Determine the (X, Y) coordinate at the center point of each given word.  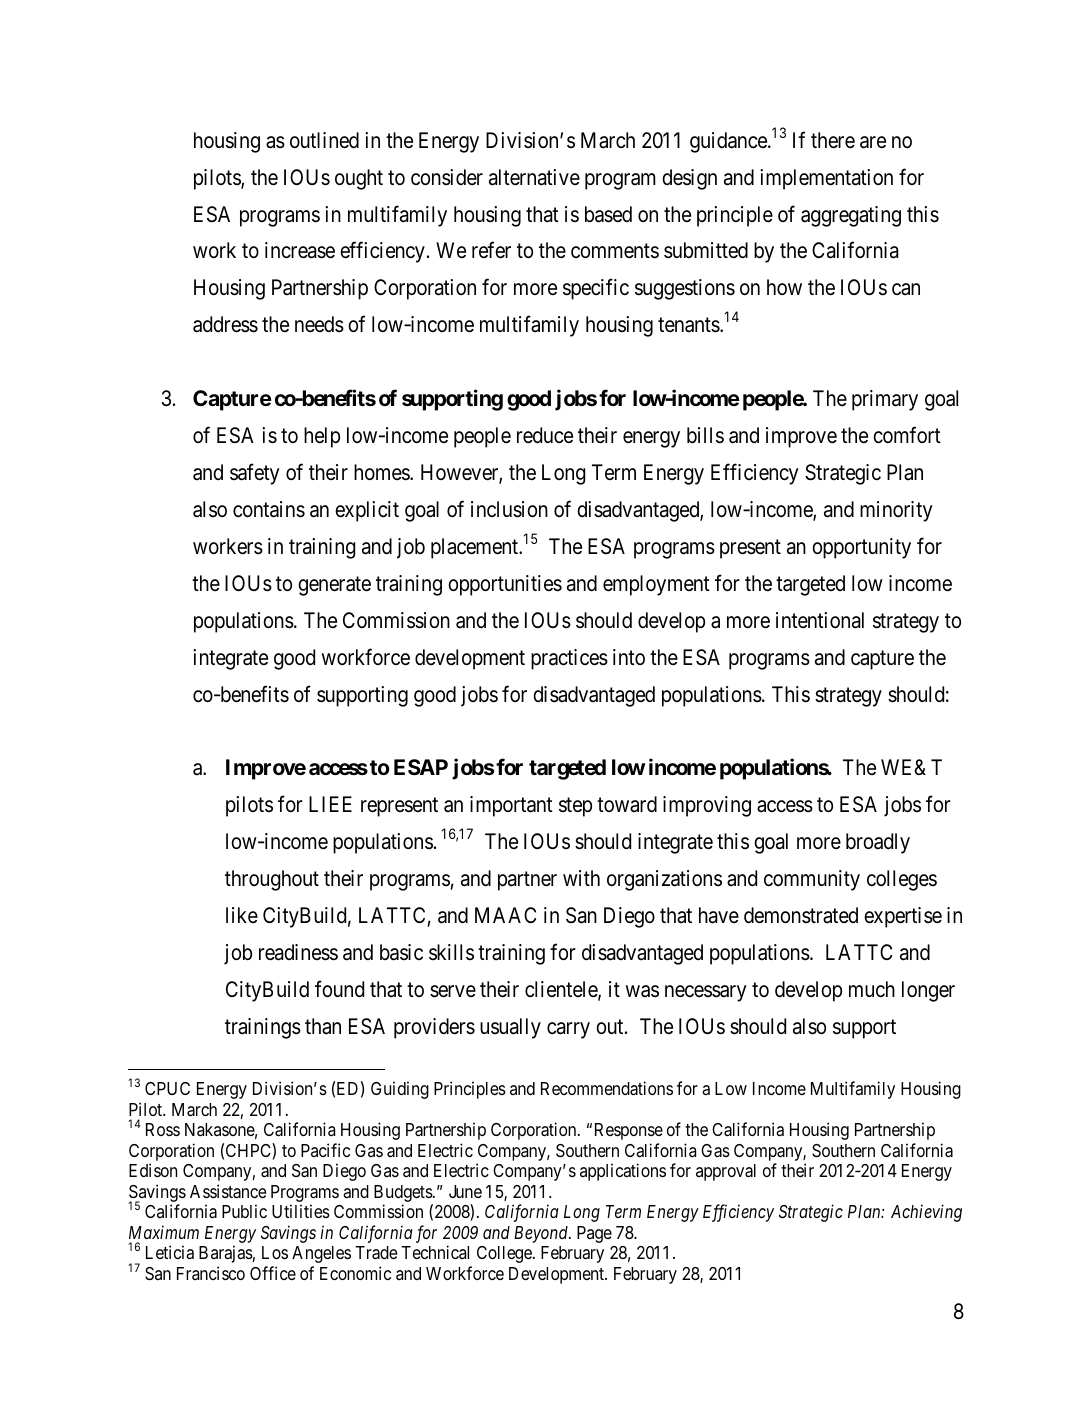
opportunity (861, 548)
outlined (324, 140)
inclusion (509, 509)
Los (275, 1252)
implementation (826, 179)
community (812, 880)
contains (269, 509)
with (581, 878)
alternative (534, 177)
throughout (272, 880)
